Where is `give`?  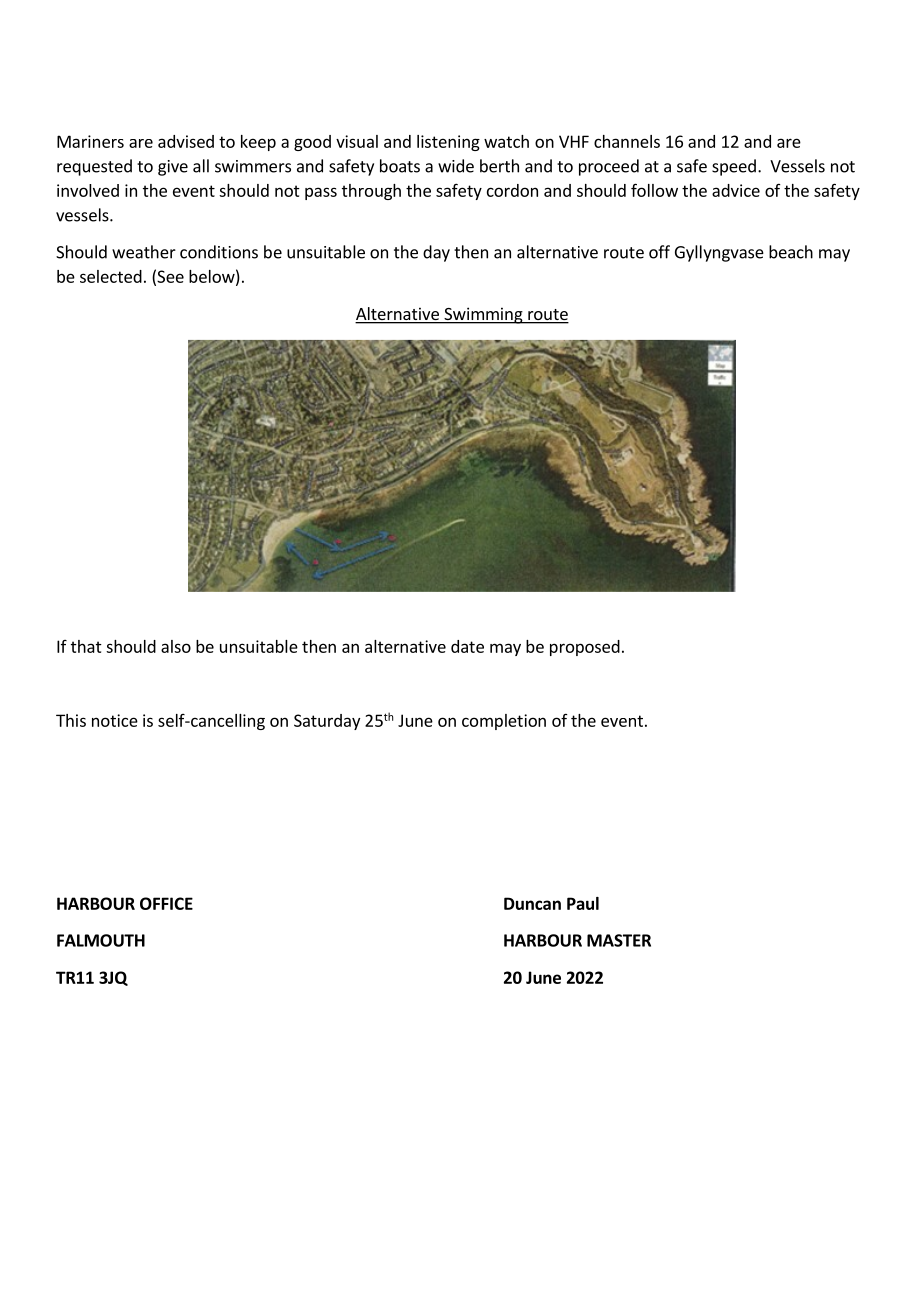 give is located at coordinates (173, 168).
